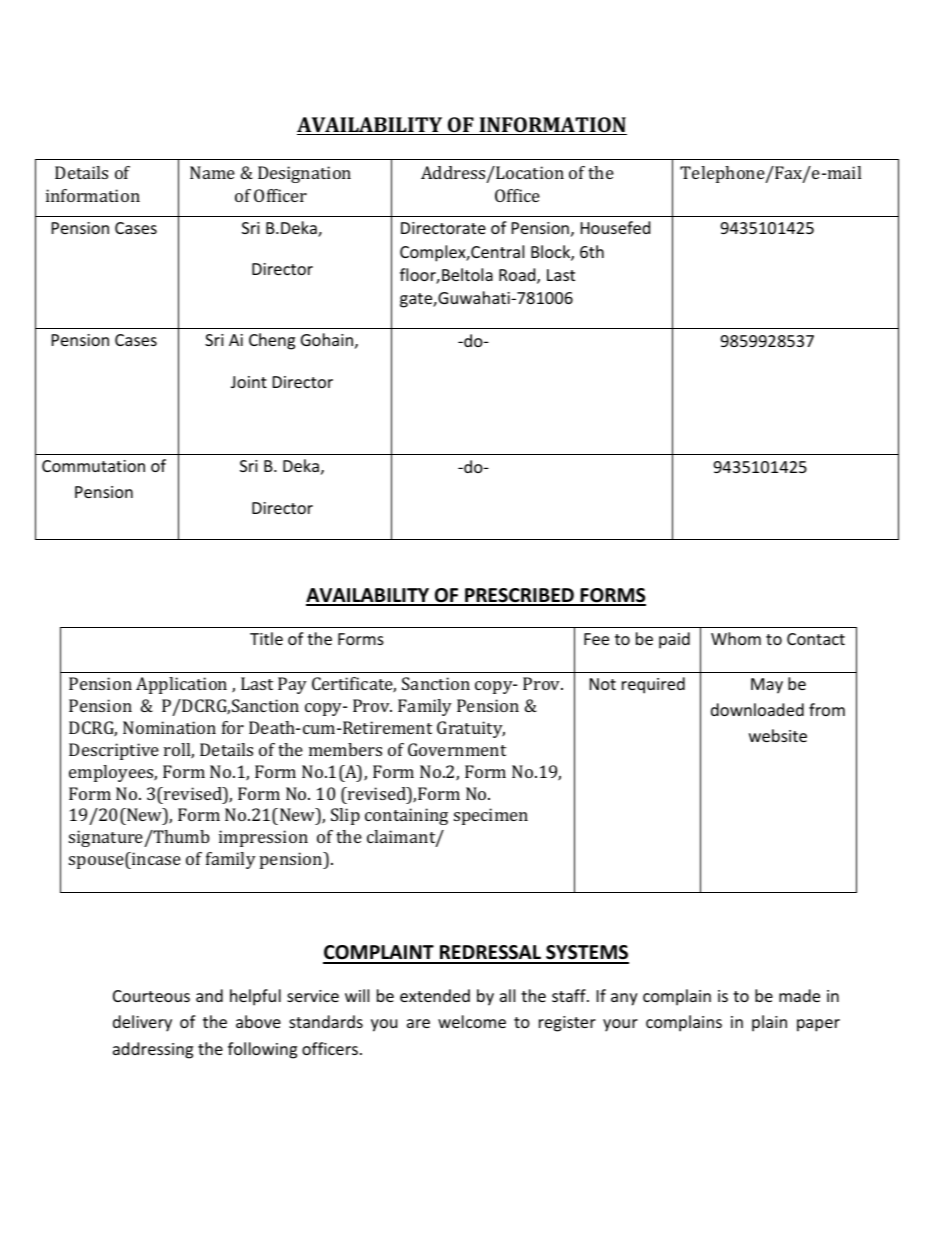 This screenshot has width=952, height=1233. I want to click on Whom, so click(736, 638).
